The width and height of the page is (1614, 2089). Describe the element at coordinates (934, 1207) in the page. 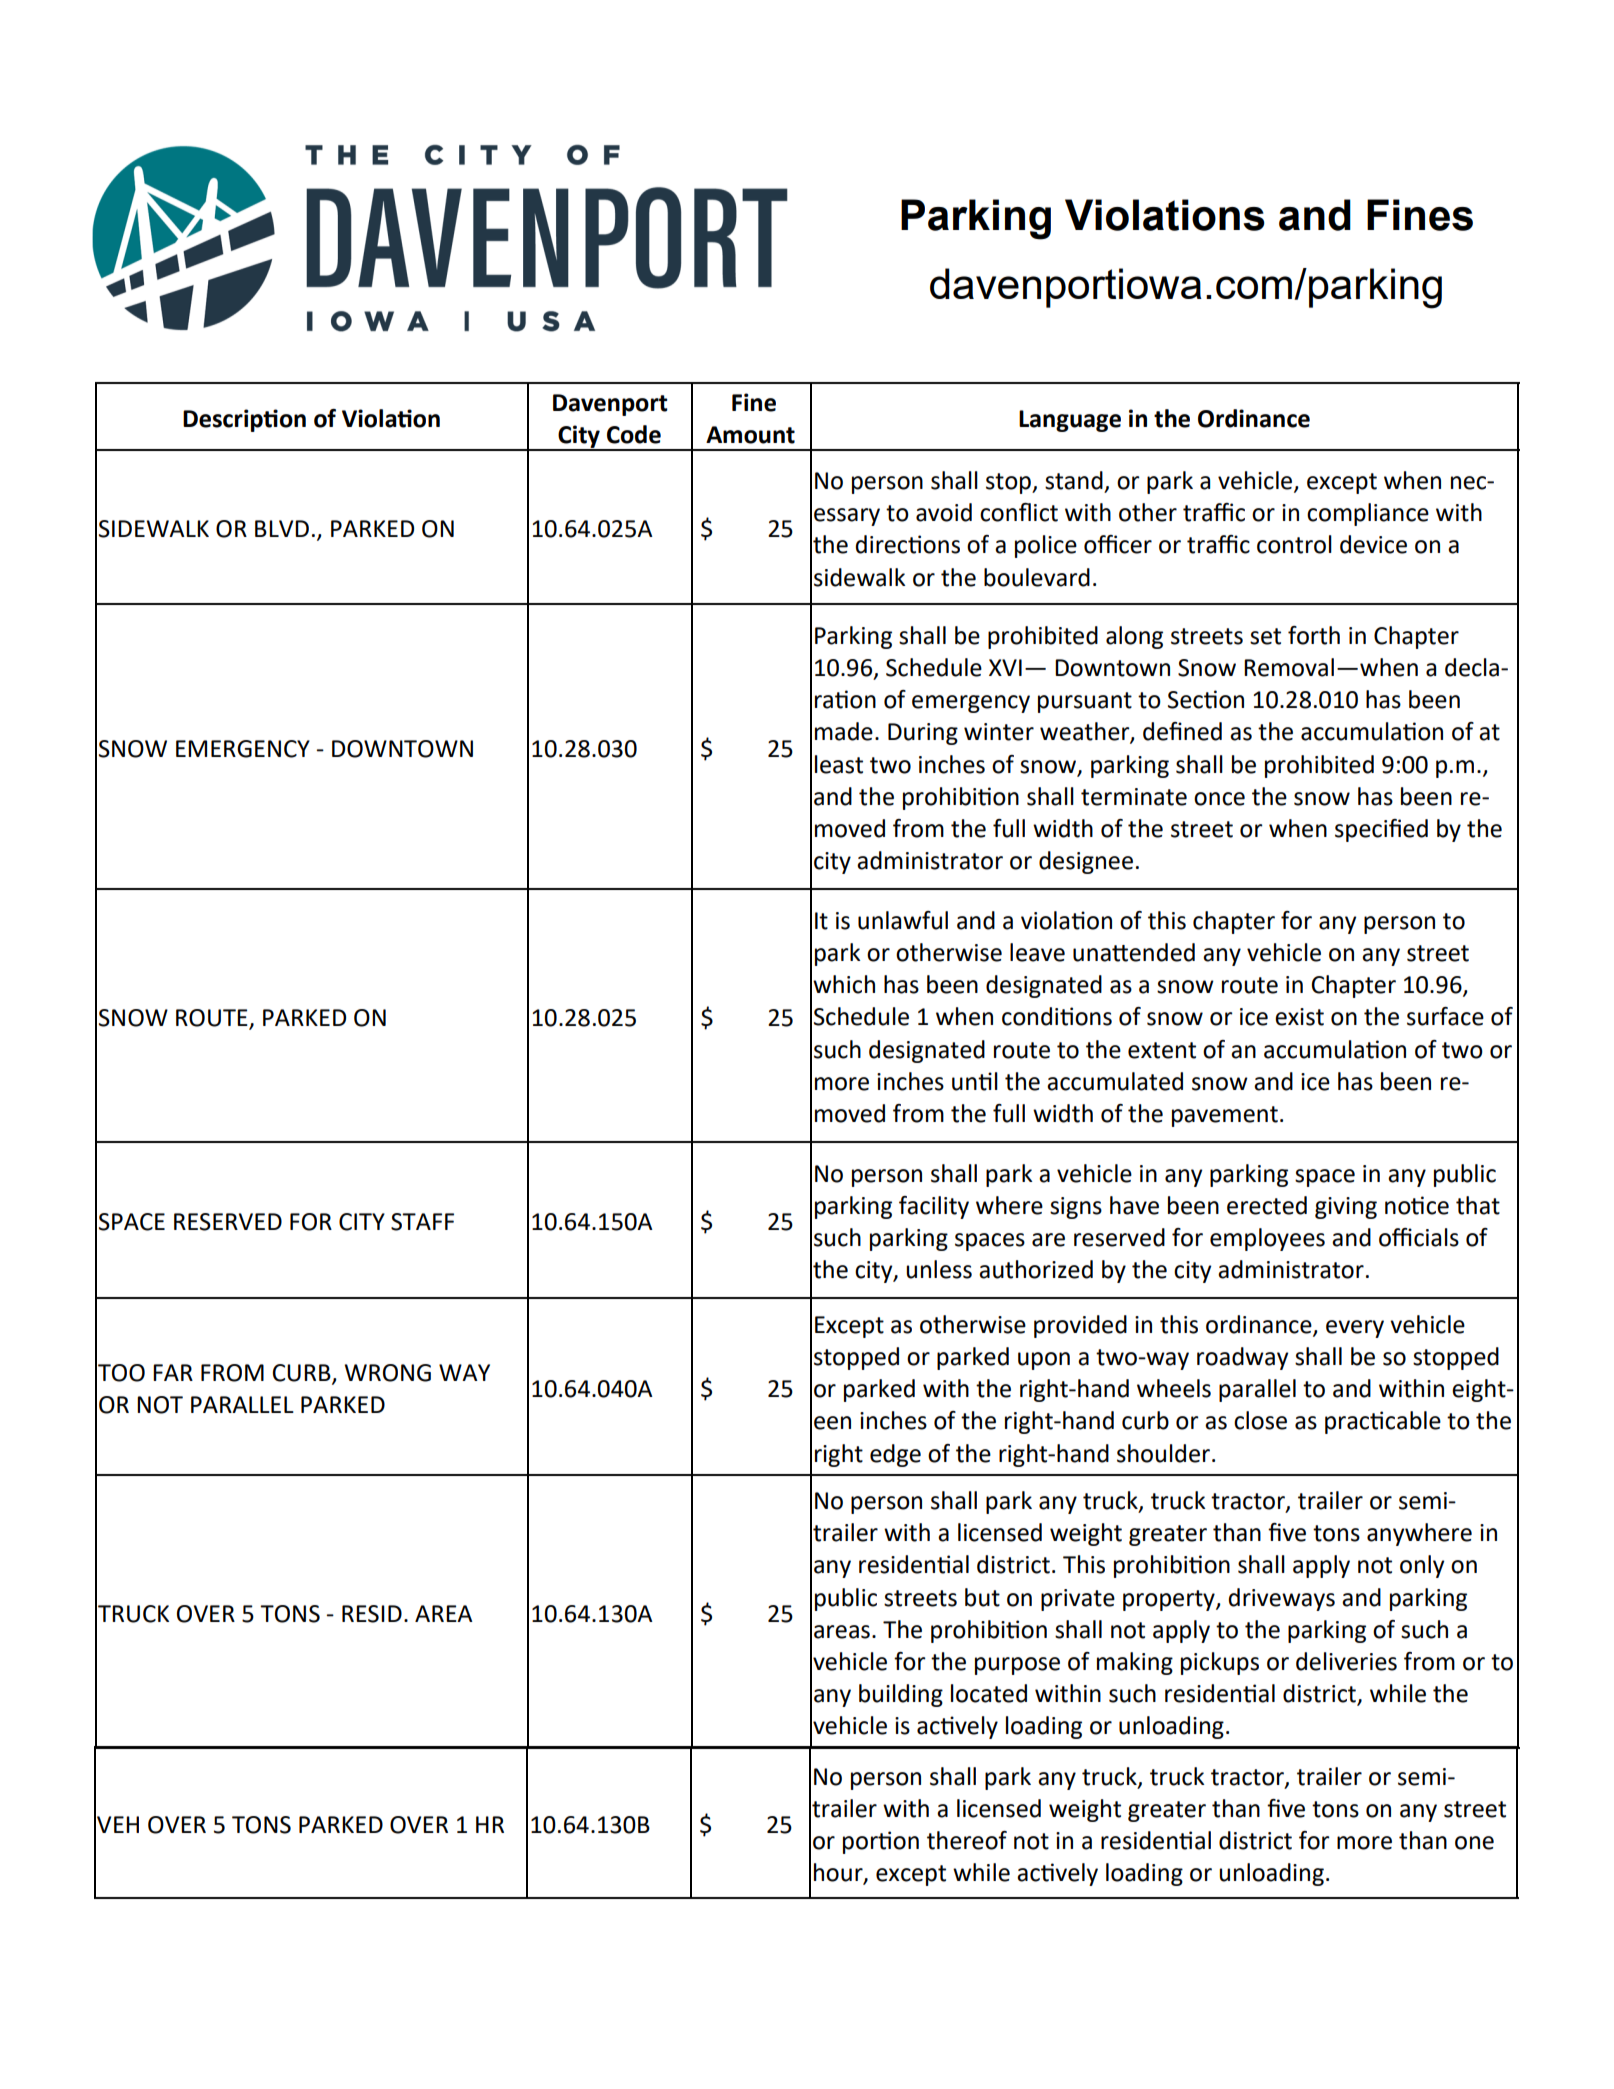

I see `facility` at that location.
